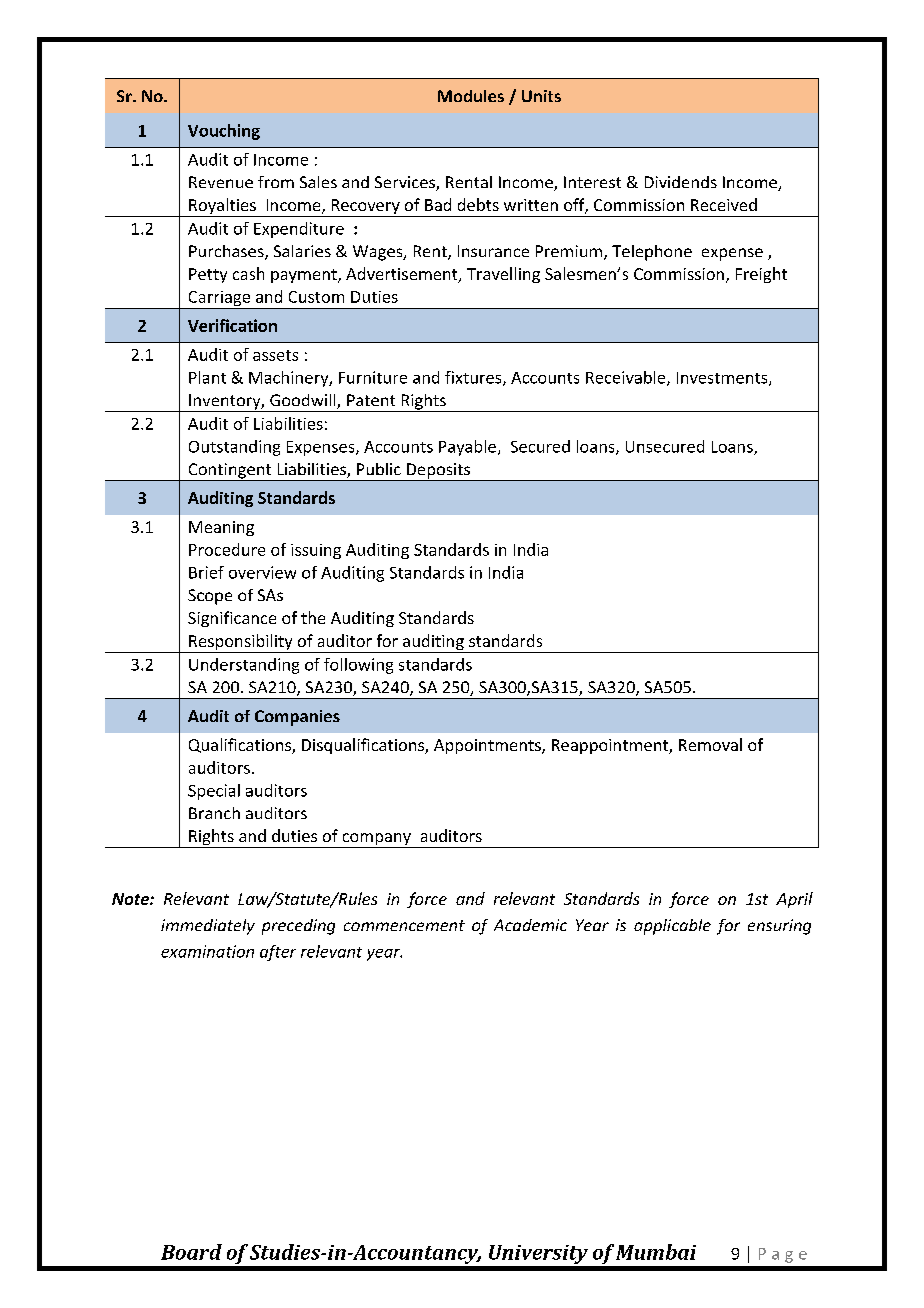  I want to click on Dividends, so click(681, 182).
